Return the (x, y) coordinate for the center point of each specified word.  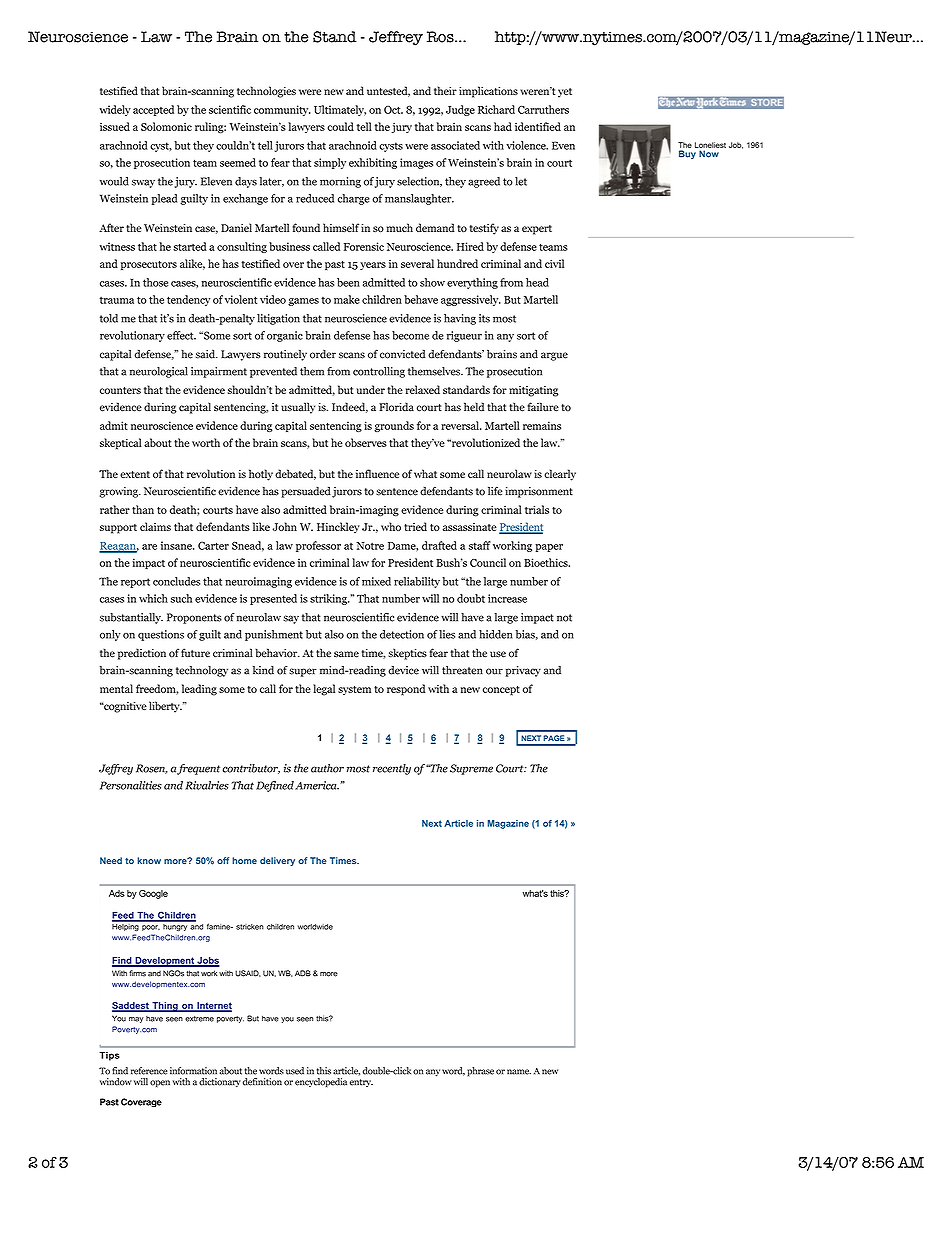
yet (565, 93)
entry (361, 1083)
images (416, 163)
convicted (402, 354)
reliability (417, 582)
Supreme (471, 769)
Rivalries (207, 785)
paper (549, 548)
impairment (219, 372)
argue (554, 356)
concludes (176, 581)
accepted (153, 110)
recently (392, 769)
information (193, 1071)
